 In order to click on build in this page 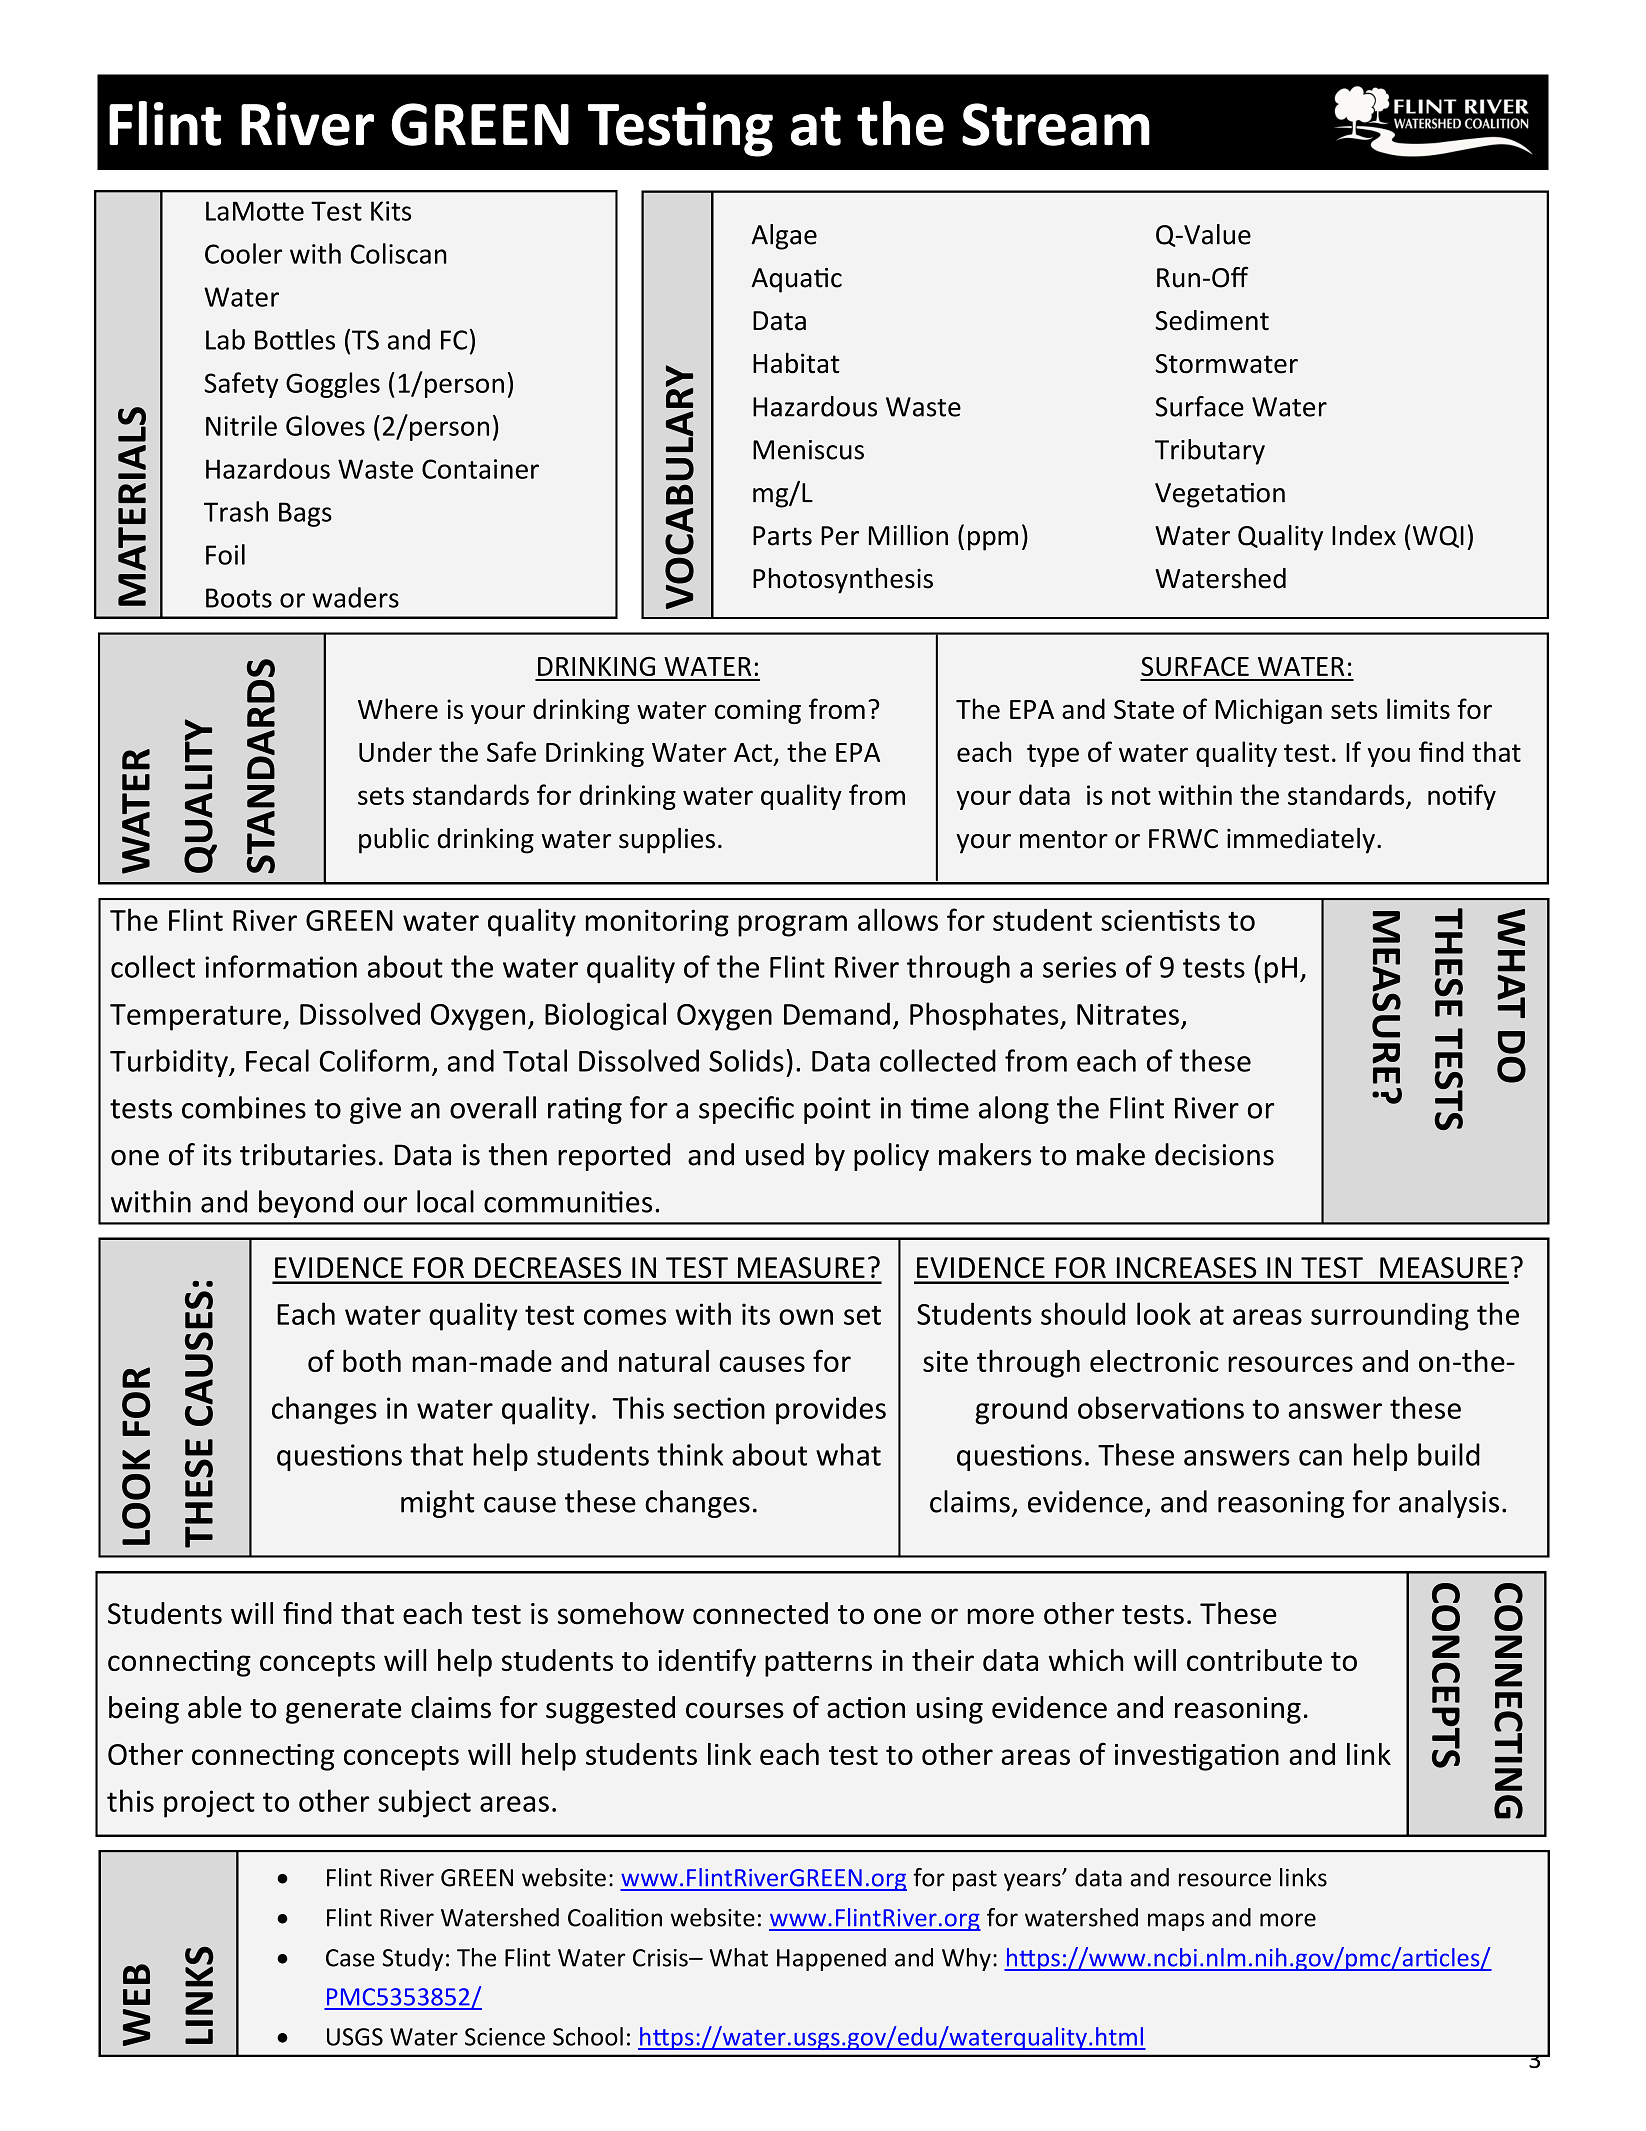, I will do `click(1449, 1454)`.
